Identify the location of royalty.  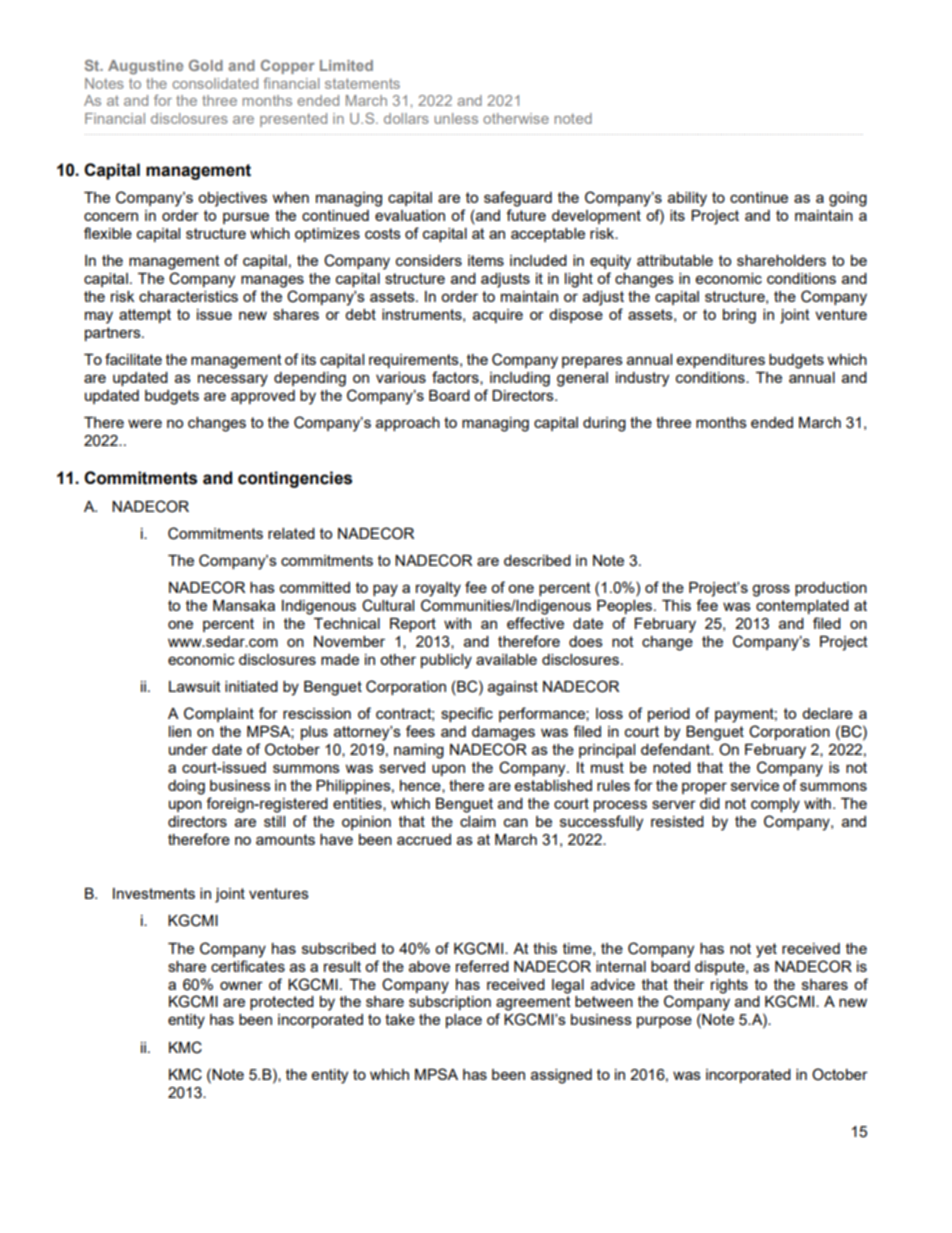
(438, 589).
